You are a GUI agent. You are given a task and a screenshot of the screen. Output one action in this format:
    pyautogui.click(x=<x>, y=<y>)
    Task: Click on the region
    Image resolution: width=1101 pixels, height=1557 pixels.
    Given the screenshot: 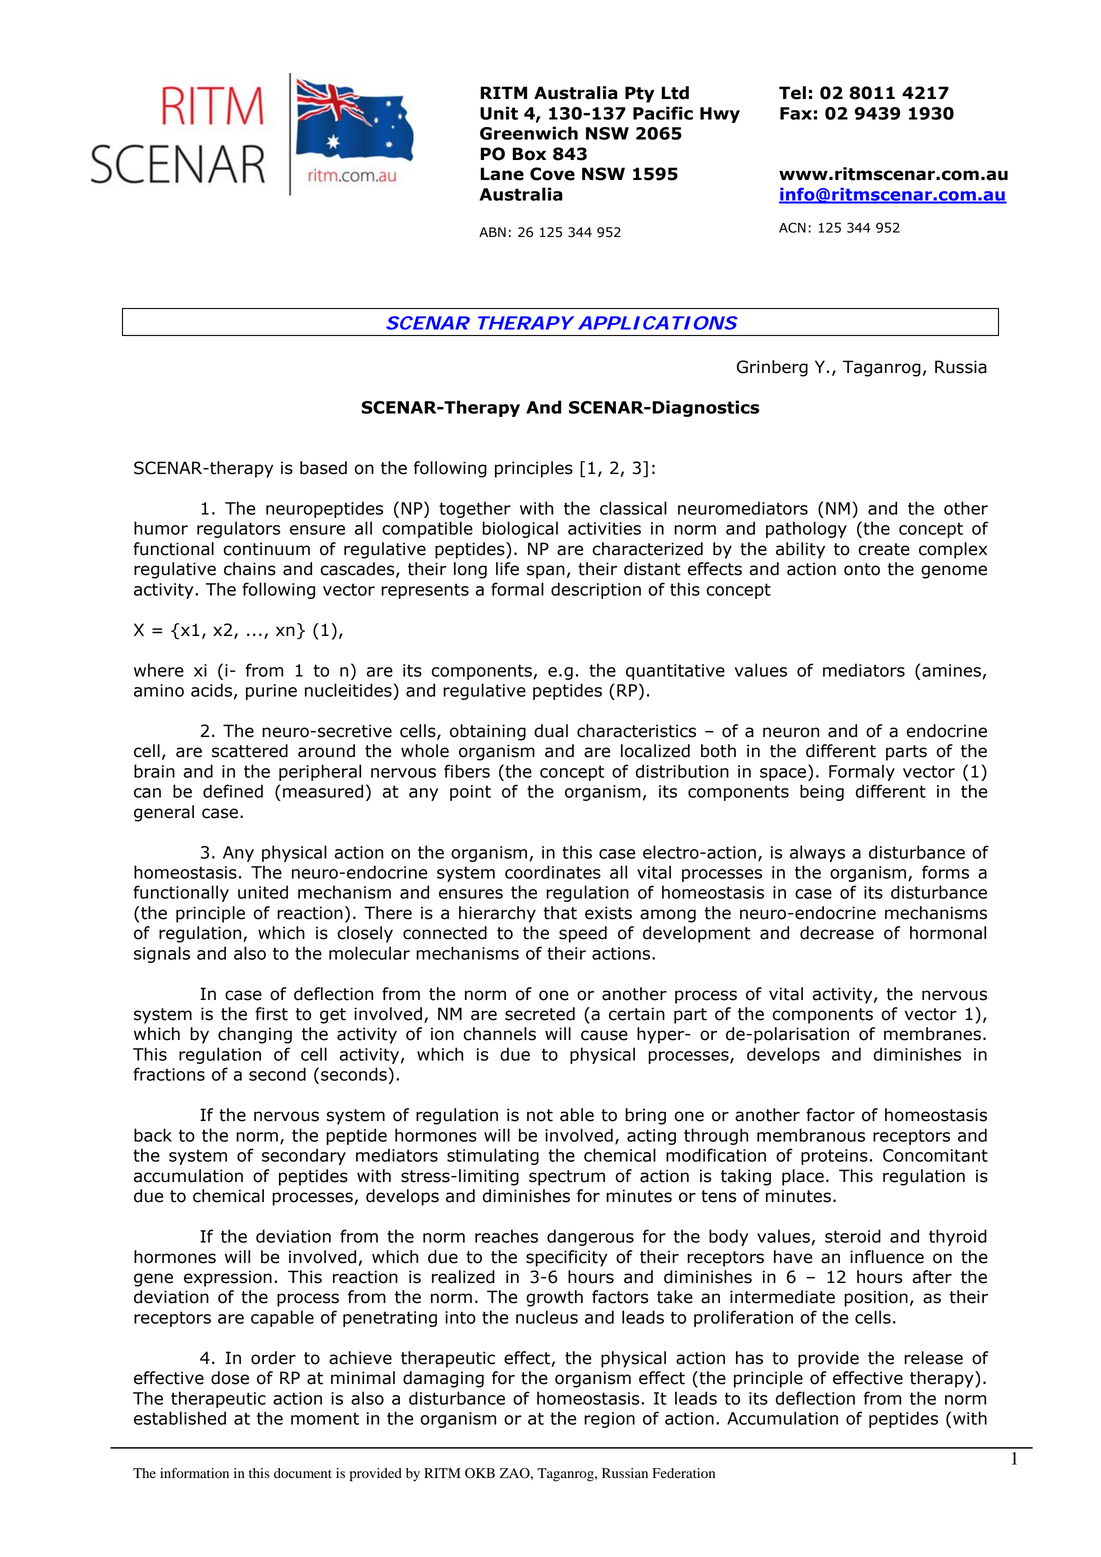 What is the action you would take?
    pyautogui.click(x=609, y=1420)
